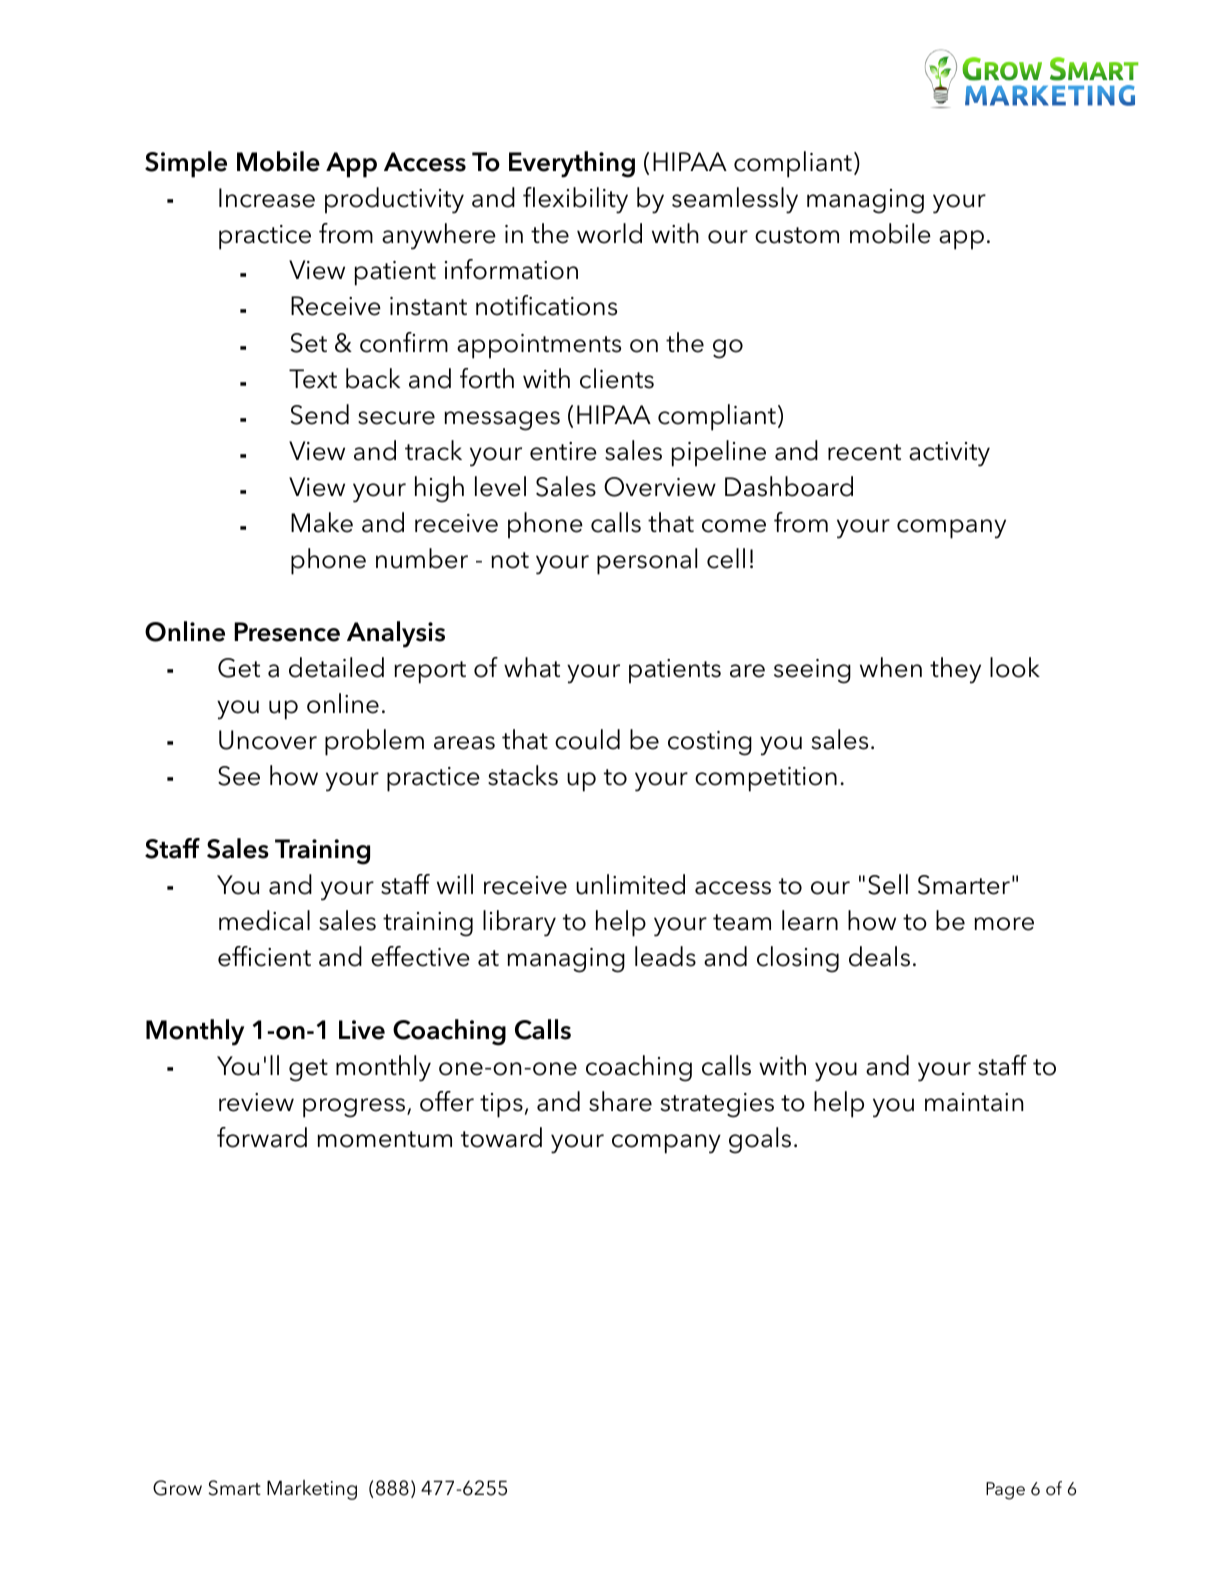 Image resolution: width=1230 pixels, height=1591 pixels. What do you see at coordinates (797, 235) in the image?
I see `custom` at bounding box center [797, 235].
